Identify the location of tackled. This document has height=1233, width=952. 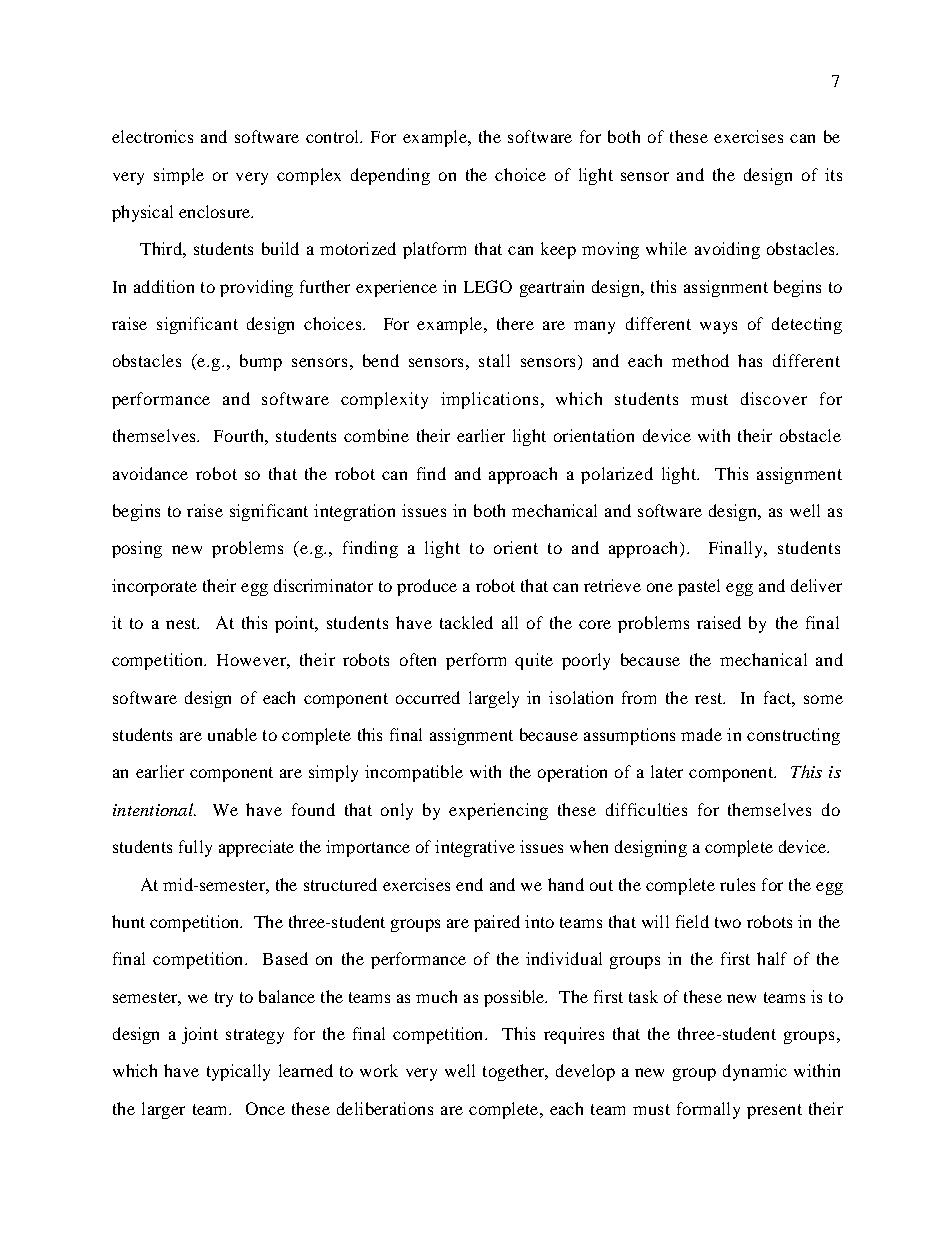
(466, 622).
